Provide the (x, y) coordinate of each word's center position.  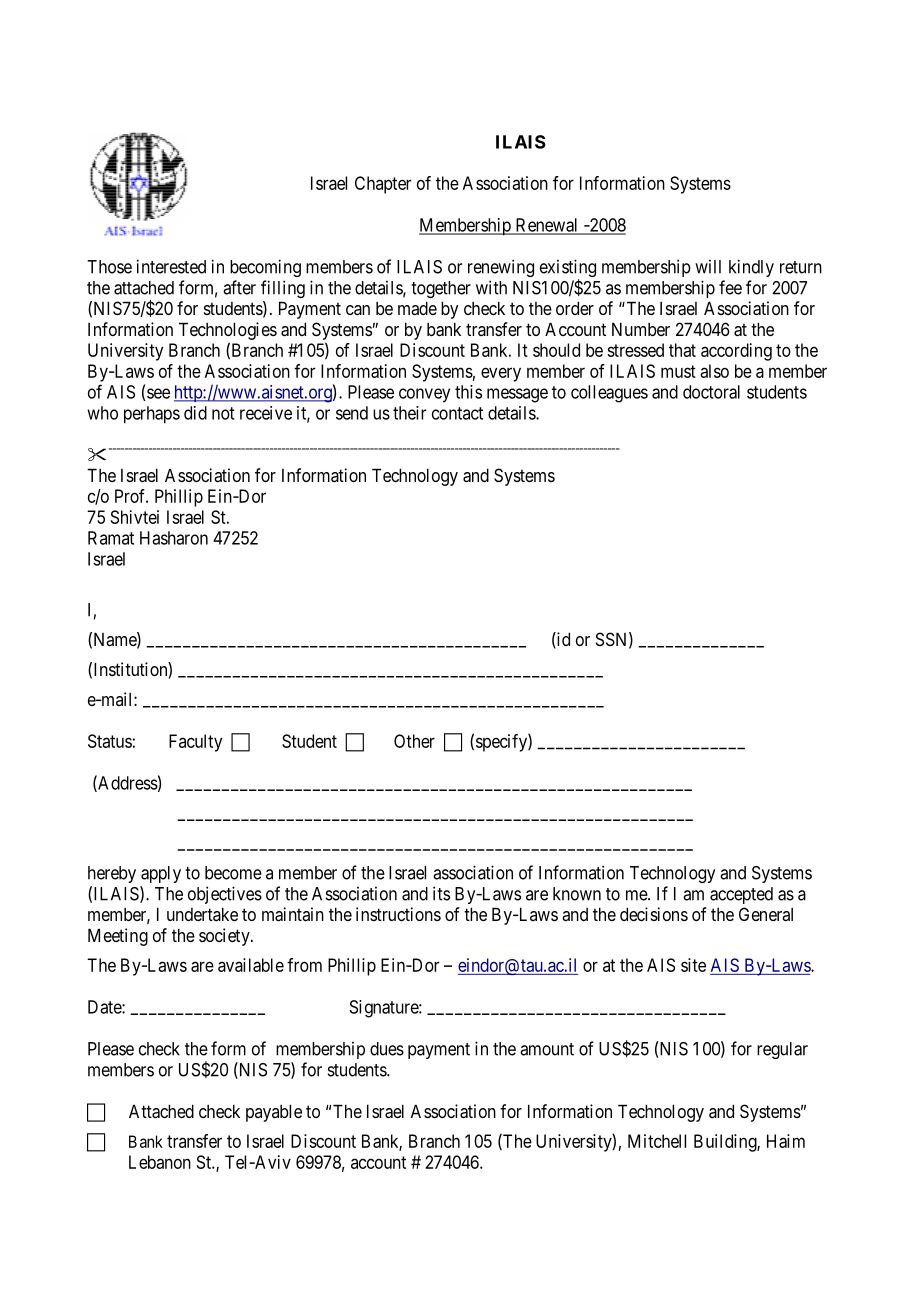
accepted (741, 895)
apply (161, 874)
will (708, 267)
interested (171, 266)
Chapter (383, 185)
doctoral (711, 392)
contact (457, 413)
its (441, 893)
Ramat (111, 538)
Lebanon (160, 1162)
